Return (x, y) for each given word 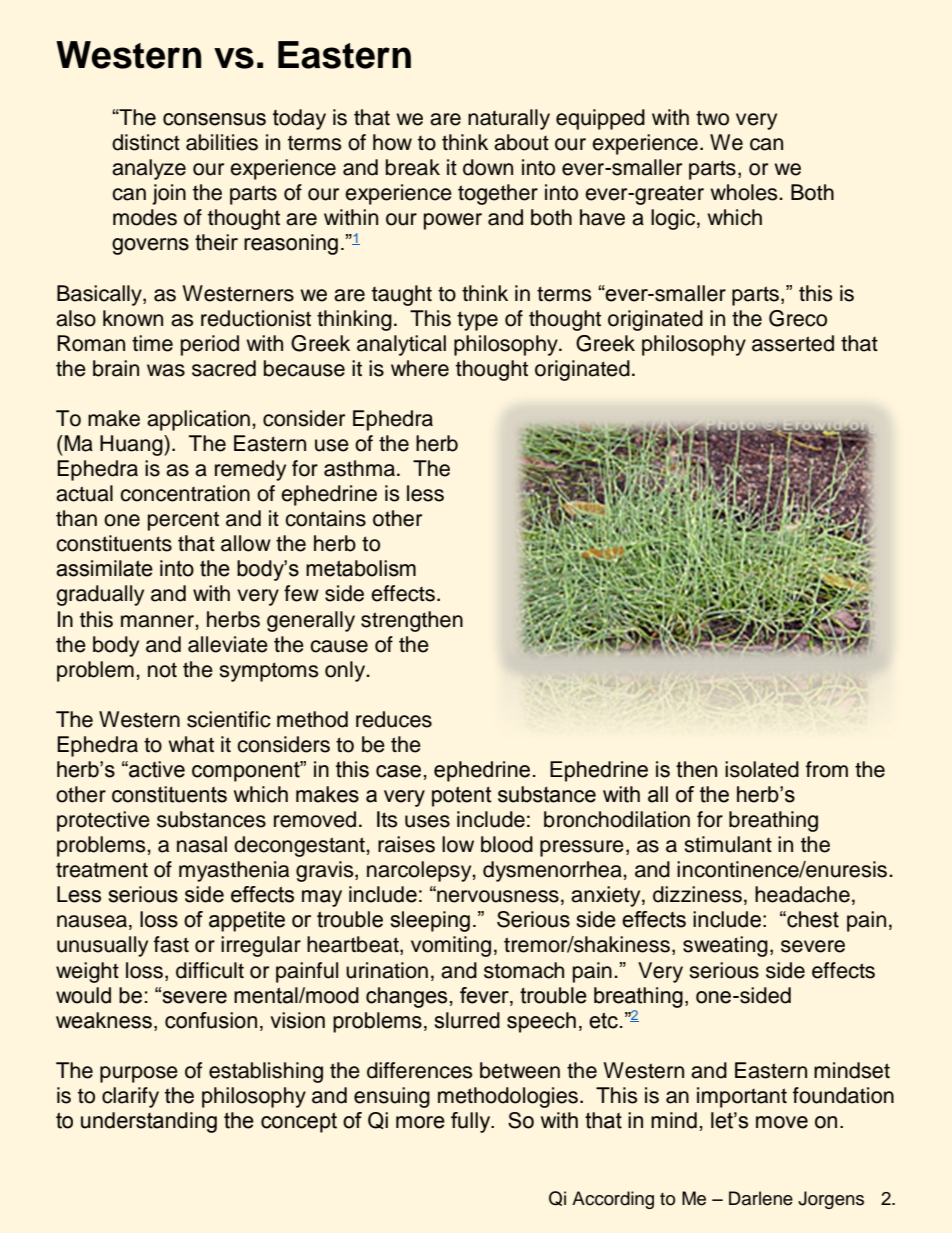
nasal (202, 844)
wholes (745, 192)
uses (427, 821)
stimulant (728, 844)
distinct (146, 142)
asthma (361, 468)
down (488, 167)
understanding (149, 1122)
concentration (185, 493)
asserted (793, 343)
